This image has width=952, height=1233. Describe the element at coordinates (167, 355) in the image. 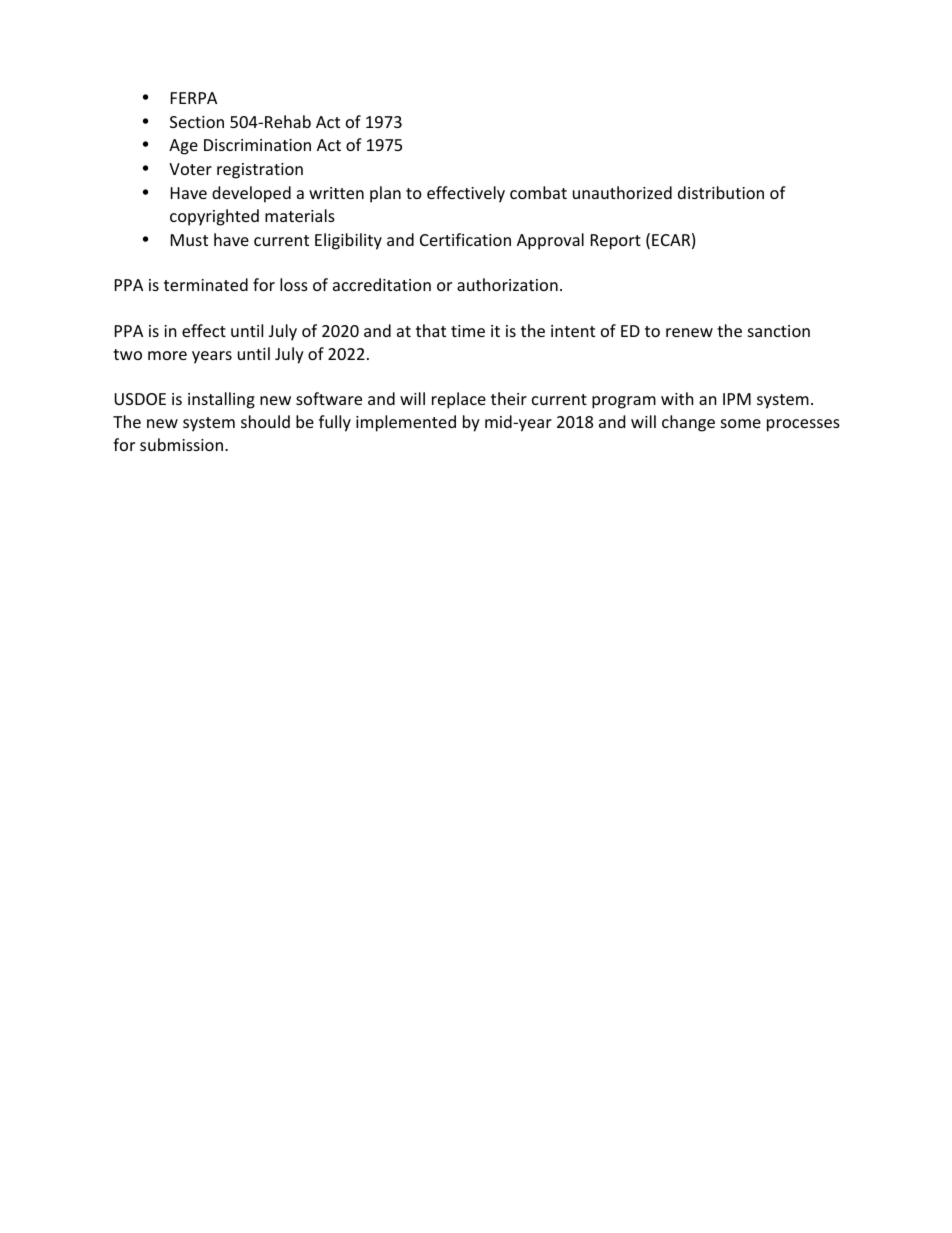

I see `more` at that location.
